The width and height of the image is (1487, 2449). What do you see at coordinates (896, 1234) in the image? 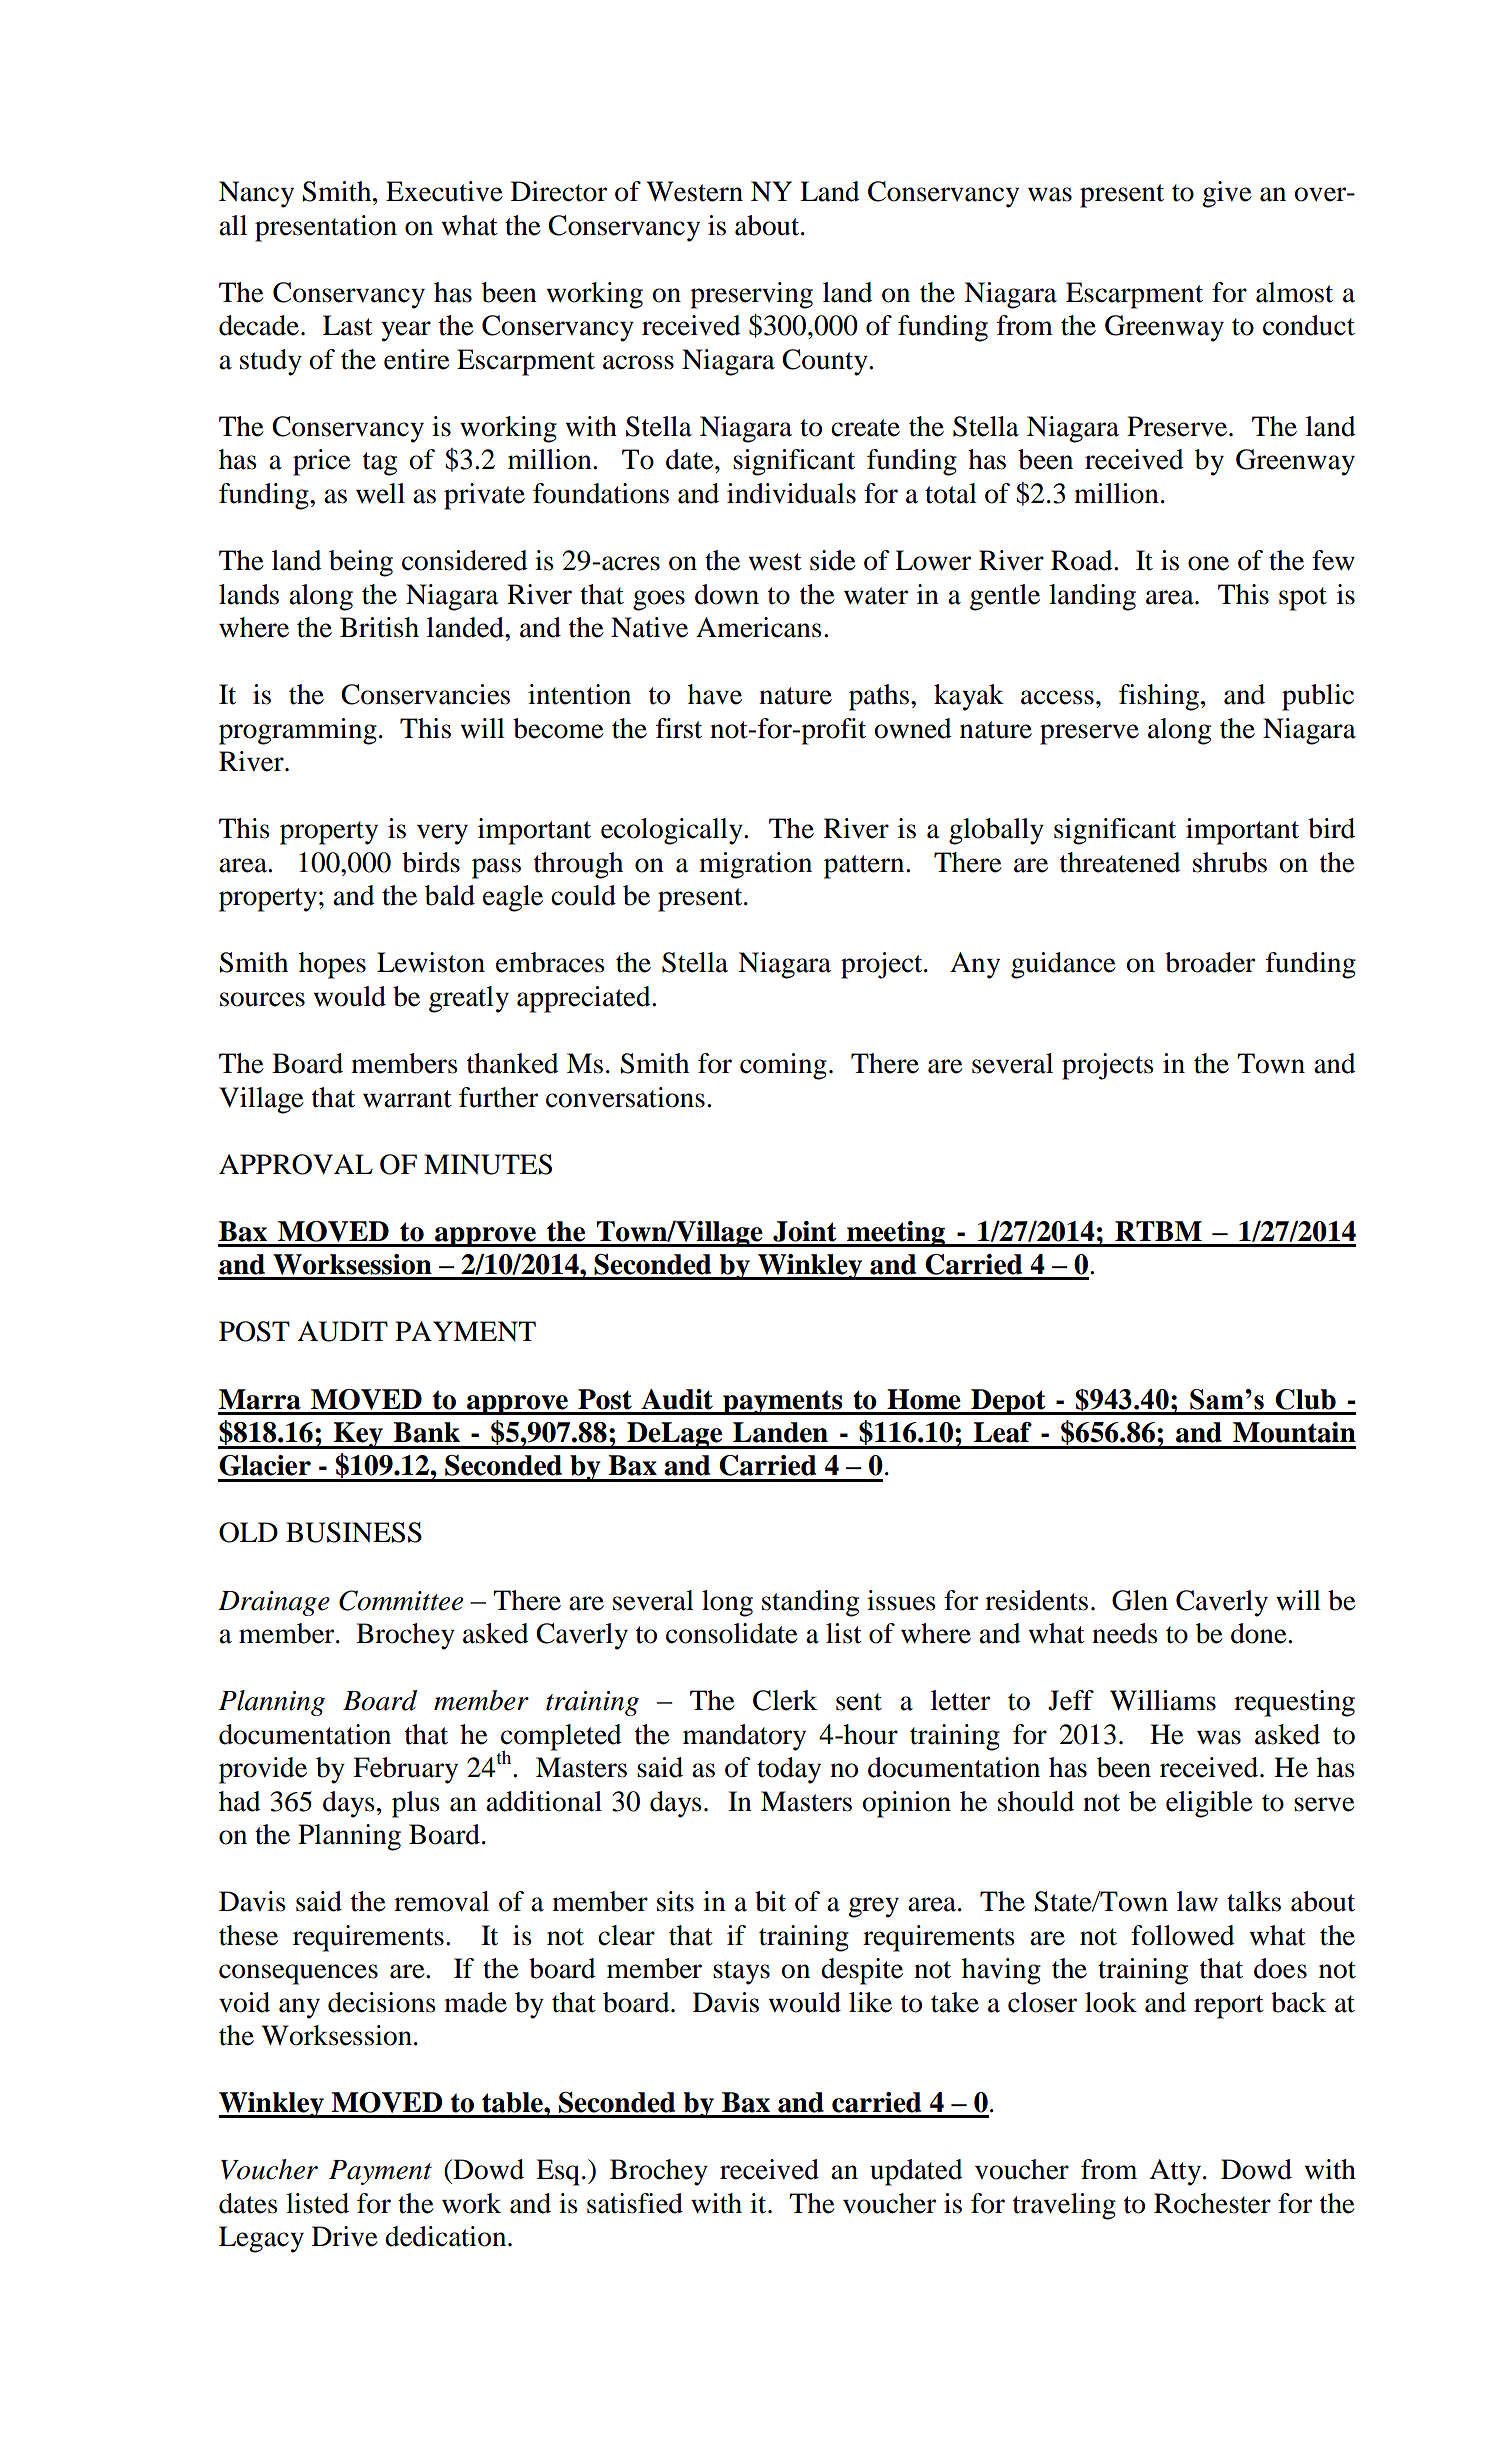
I see `meeting` at bounding box center [896, 1234].
